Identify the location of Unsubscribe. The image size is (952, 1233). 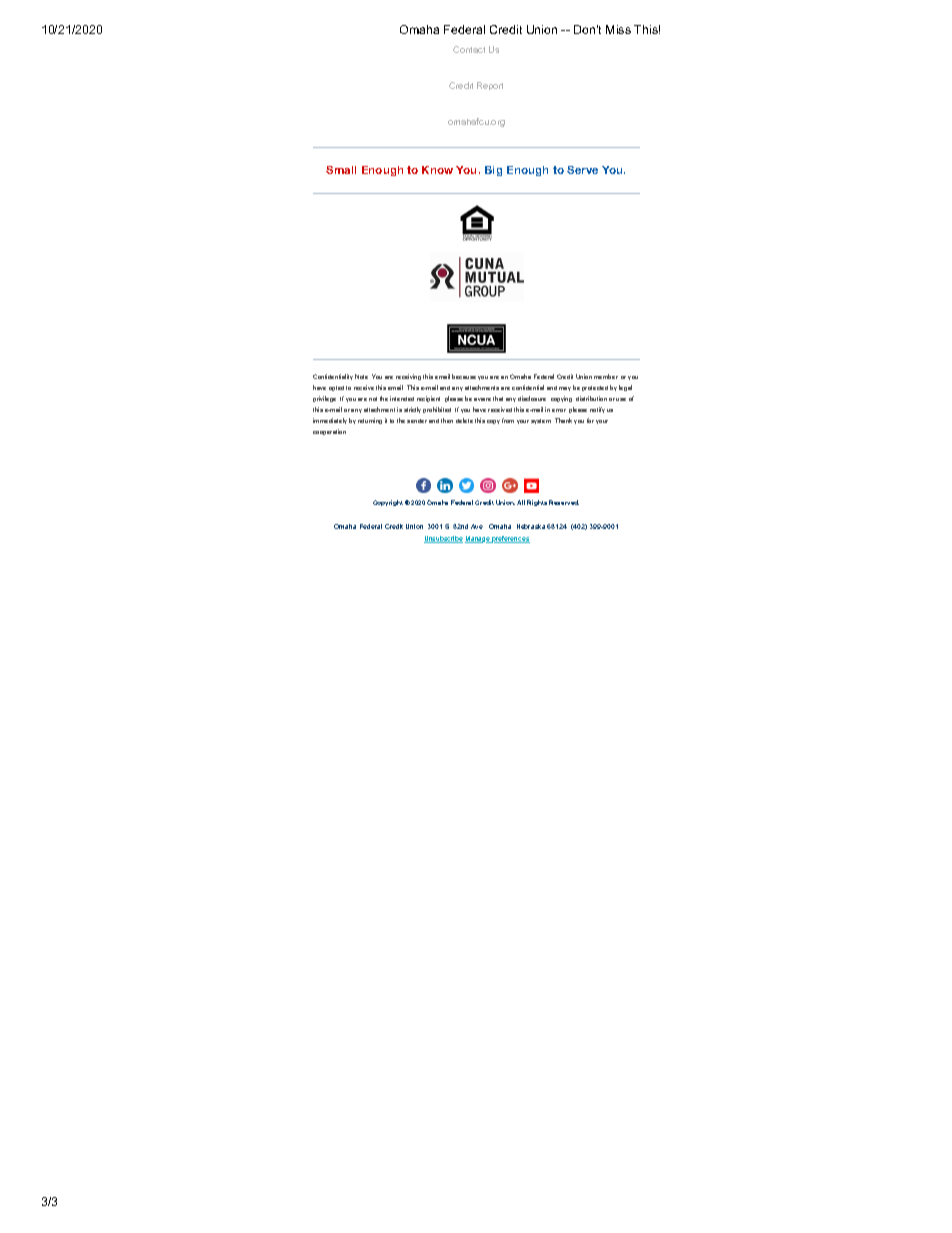
(443, 539).
